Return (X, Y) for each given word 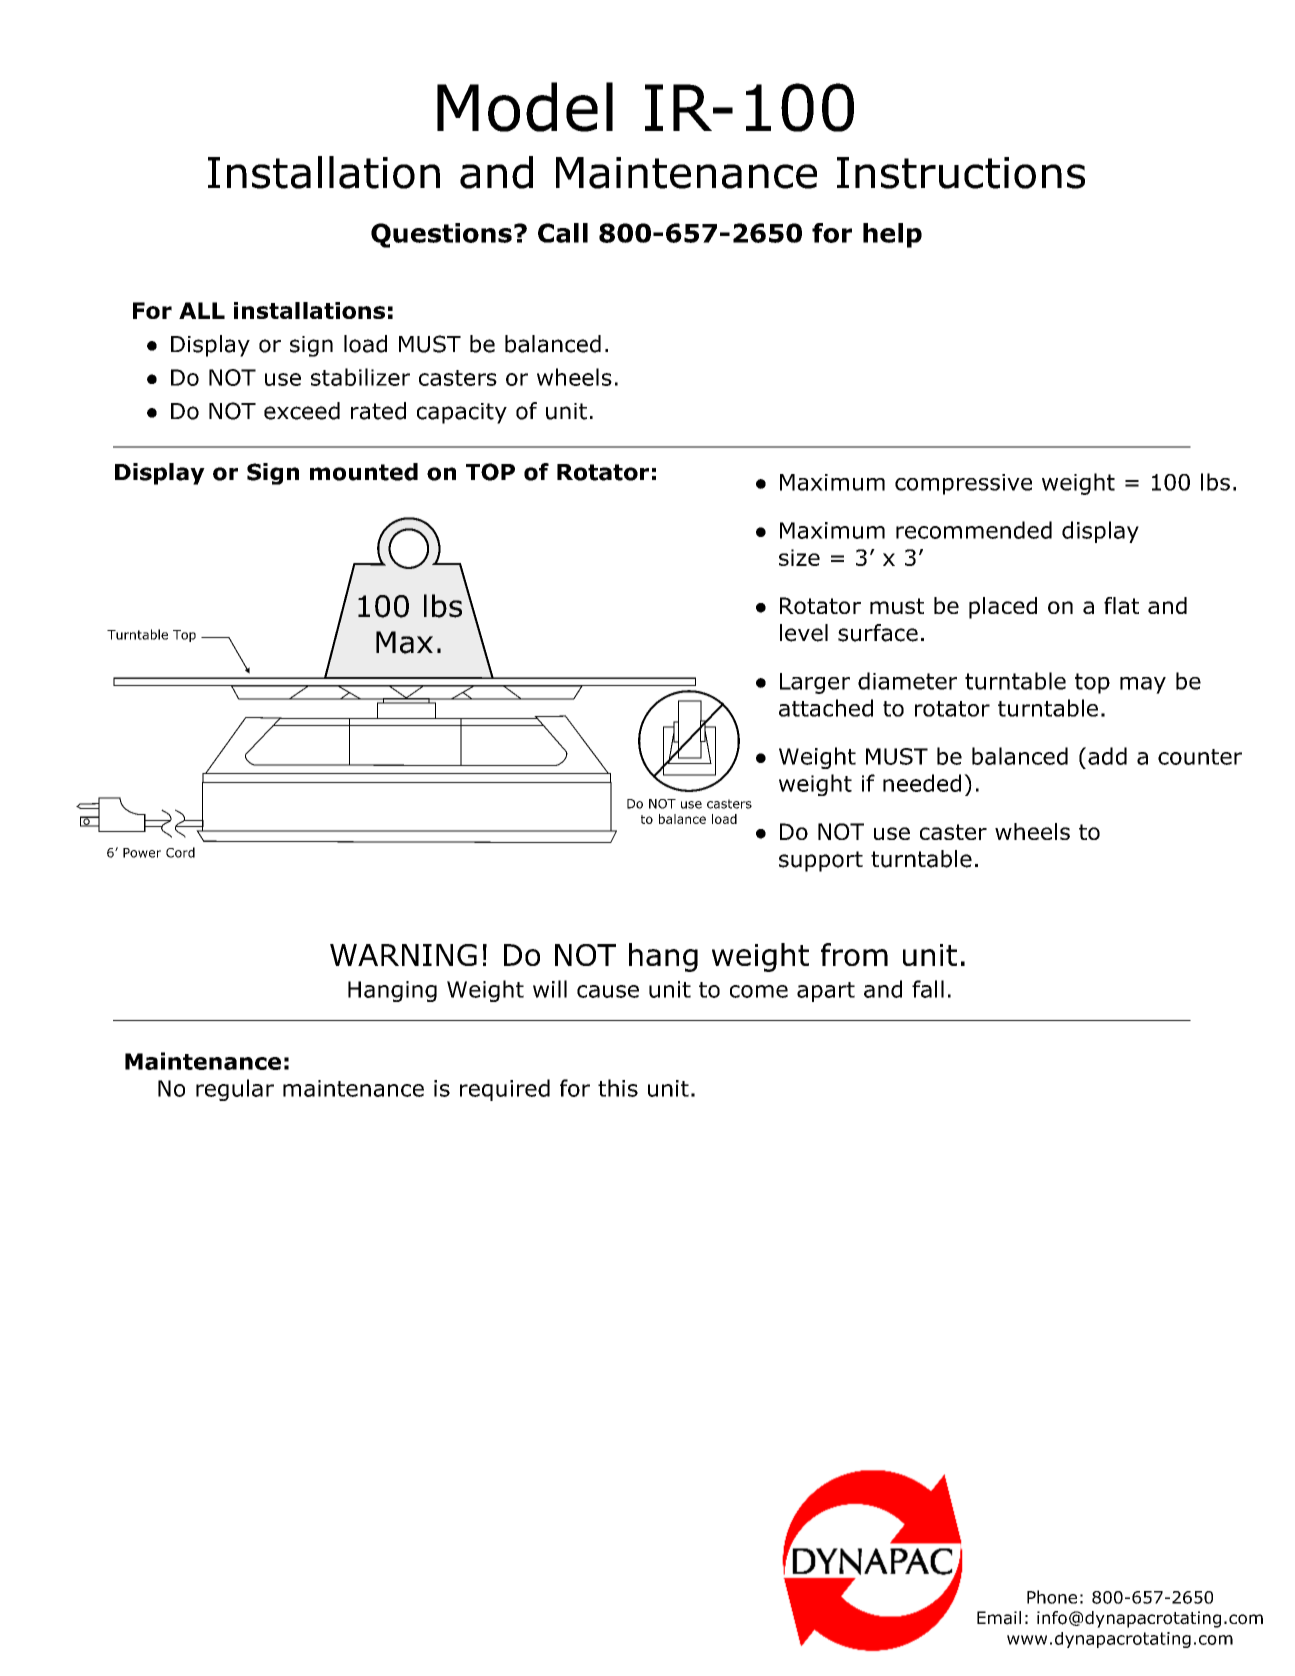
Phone (1052, 1597)
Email (999, 1618)
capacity (462, 413)
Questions (441, 235)
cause (608, 991)
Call (563, 233)
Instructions (961, 173)
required (505, 1090)
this (618, 1088)
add (1107, 756)
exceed (302, 411)
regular (235, 1090)
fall (928, 989)
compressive (963, 484)
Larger (815, 683)
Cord (180, 852)
